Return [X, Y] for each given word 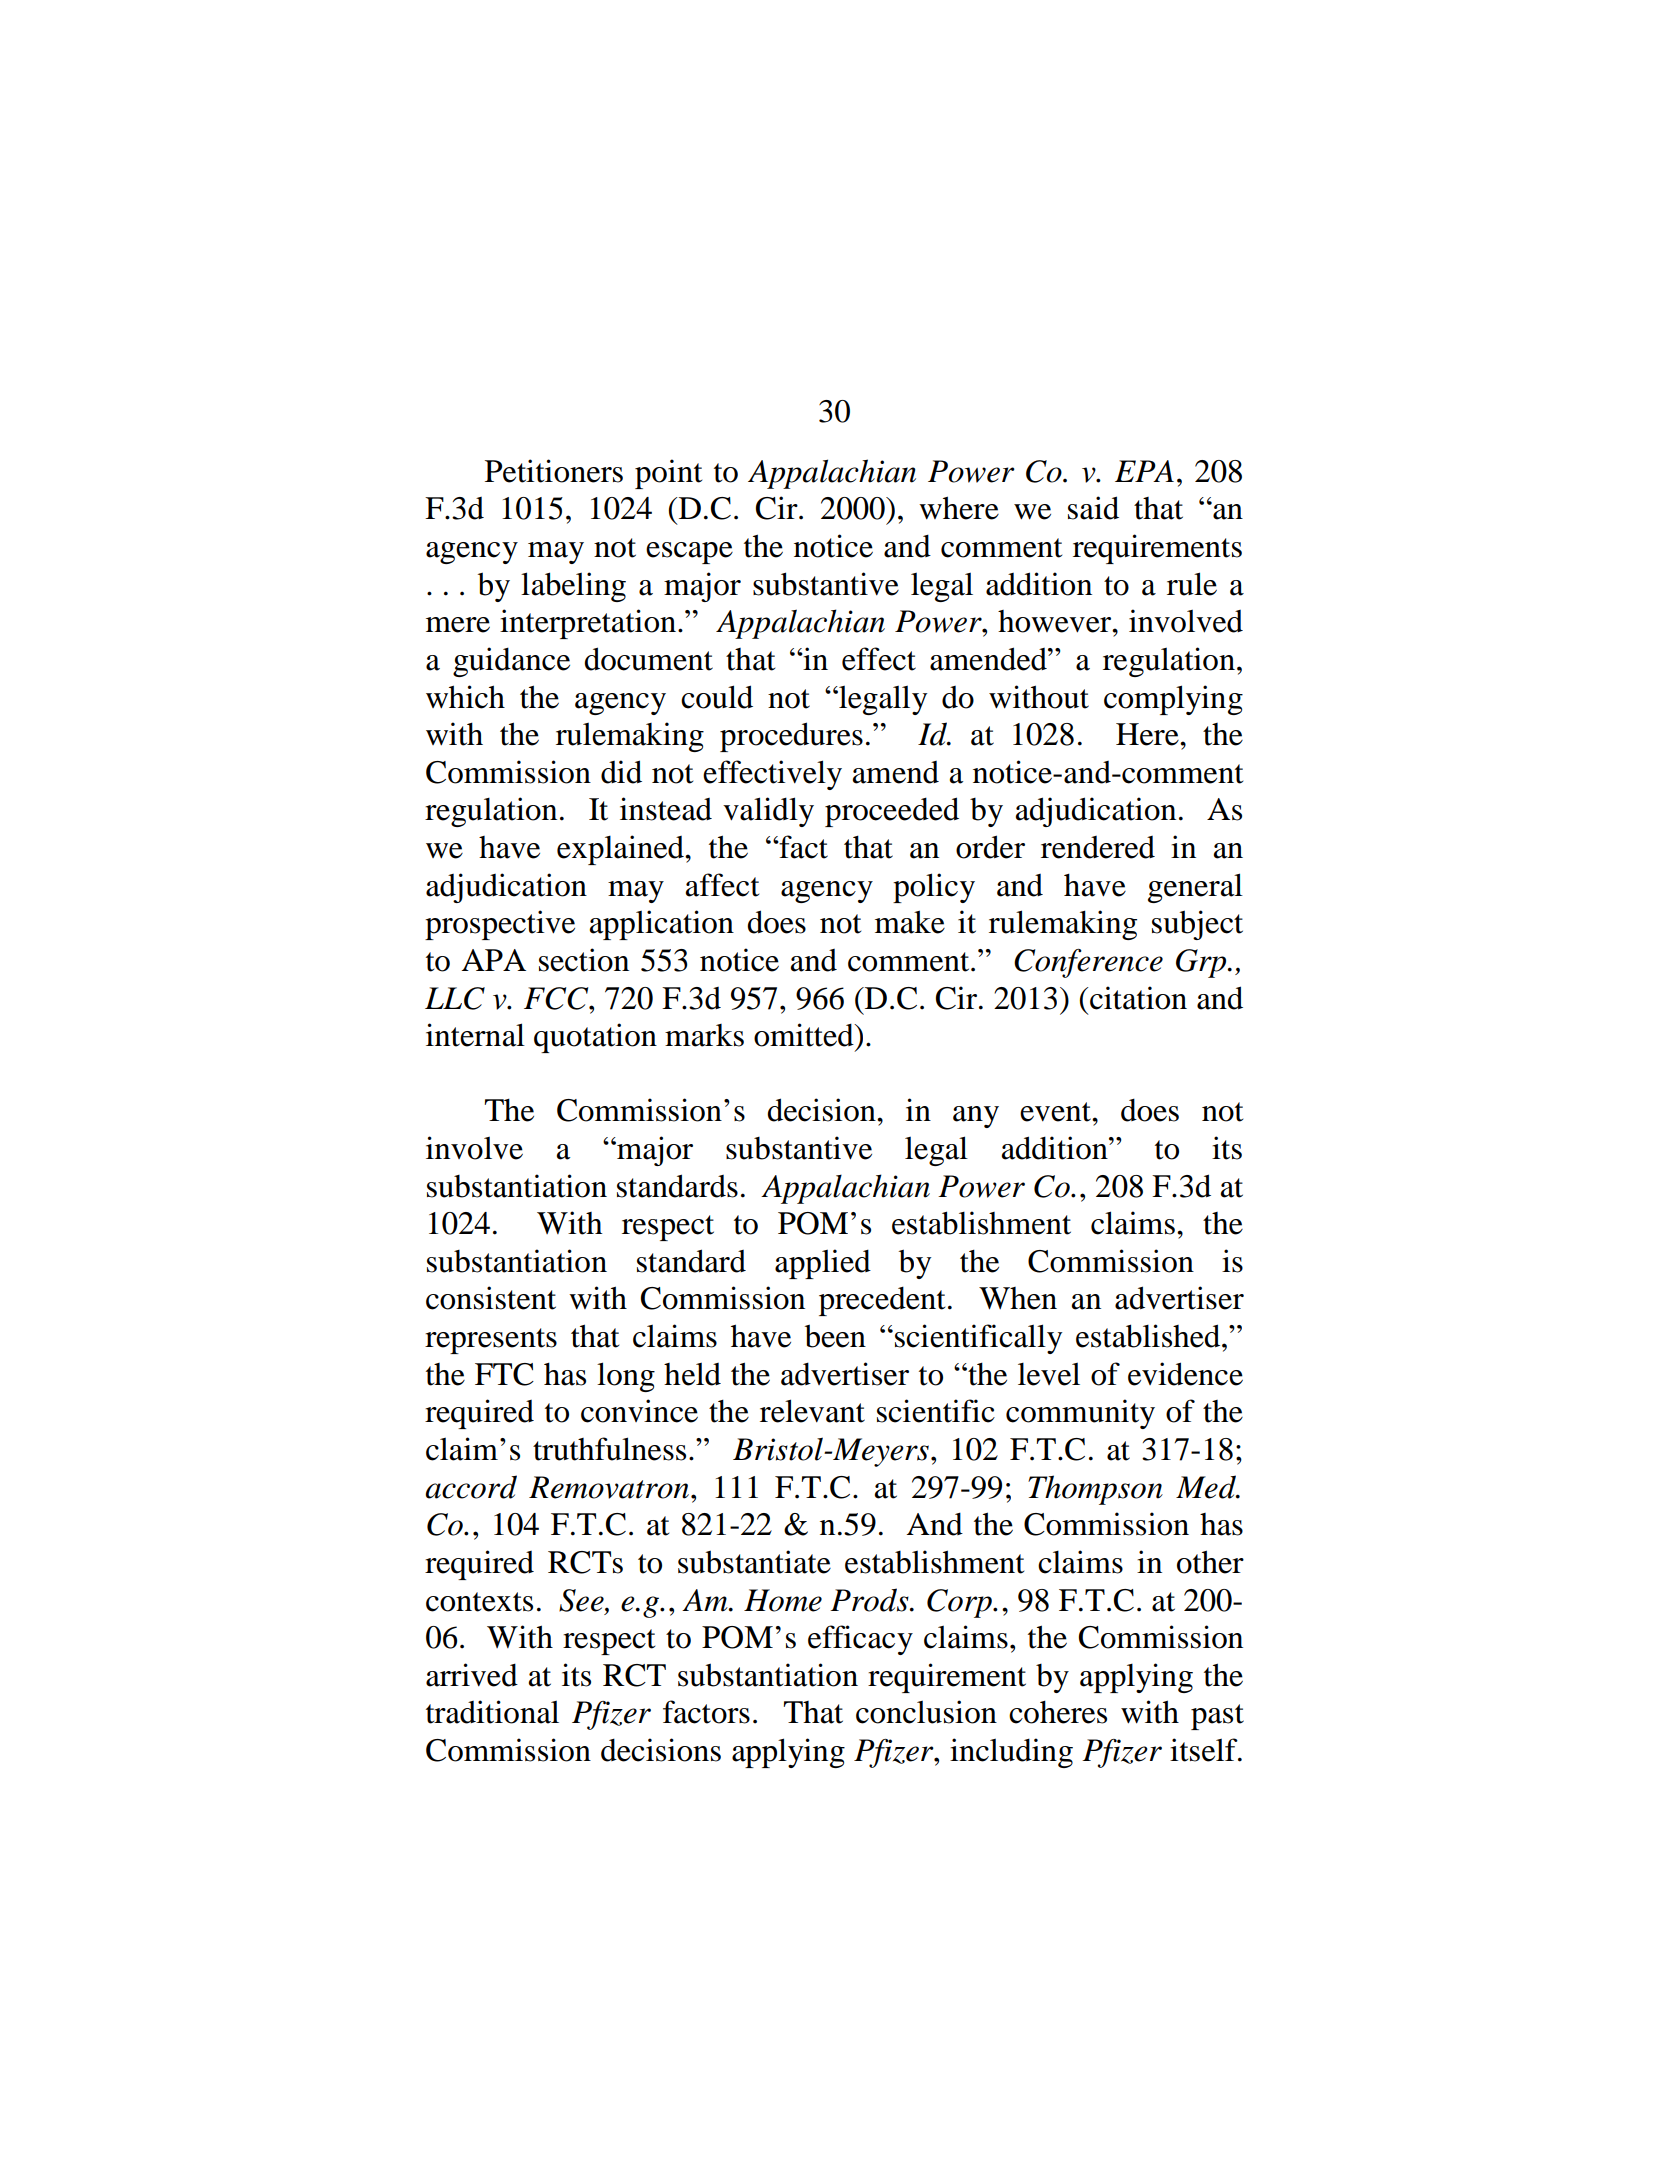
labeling [573, 587]
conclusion [926, 1712]
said [1093, 508]
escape [689, 553]
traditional [492, 1712]
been [835, 1336]
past [1217, 1717]
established [1149, 1336]
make [910, 922]
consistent [491, 1298]
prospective [500, 925]
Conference [1088, 963]
